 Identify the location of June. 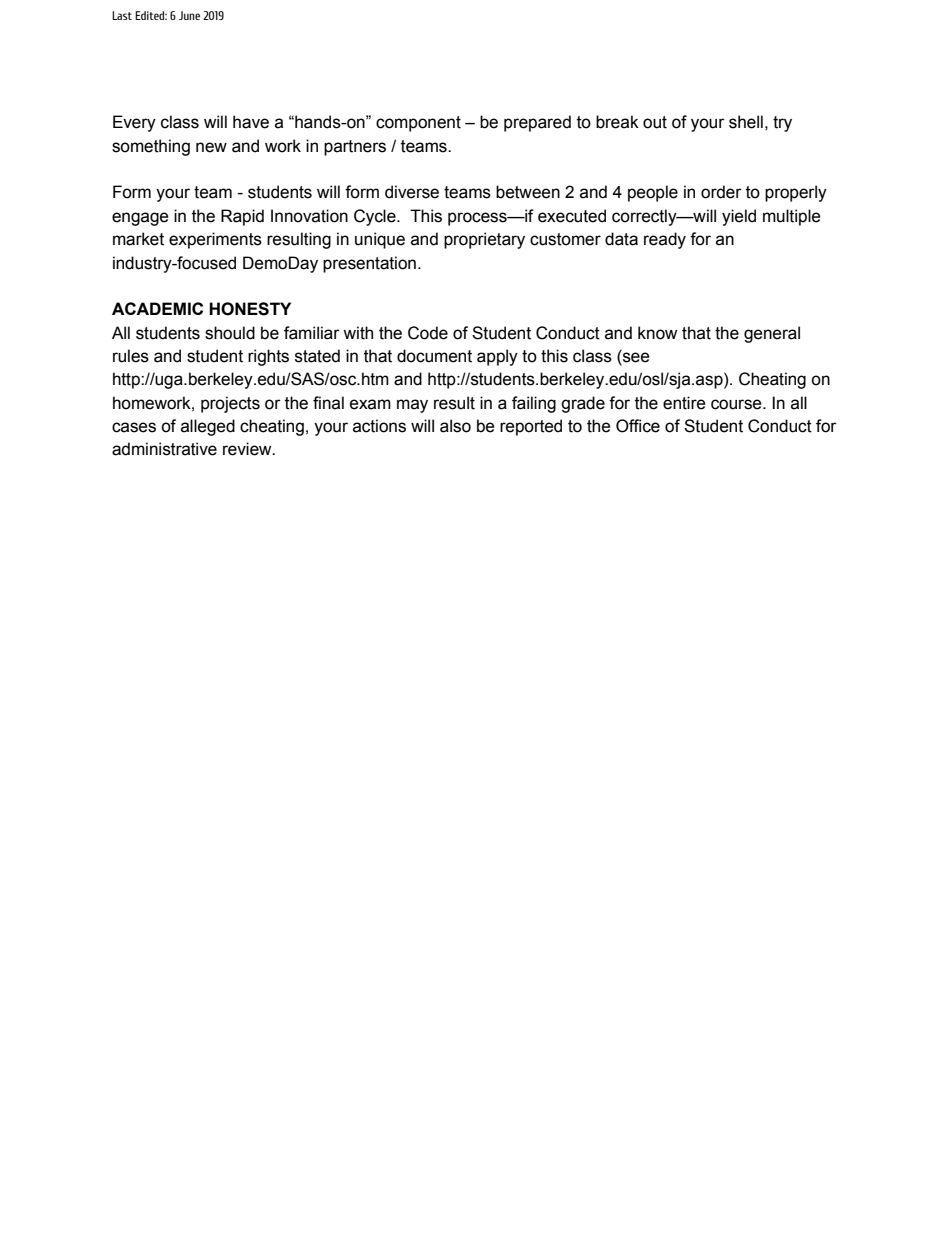
(189, 15).
